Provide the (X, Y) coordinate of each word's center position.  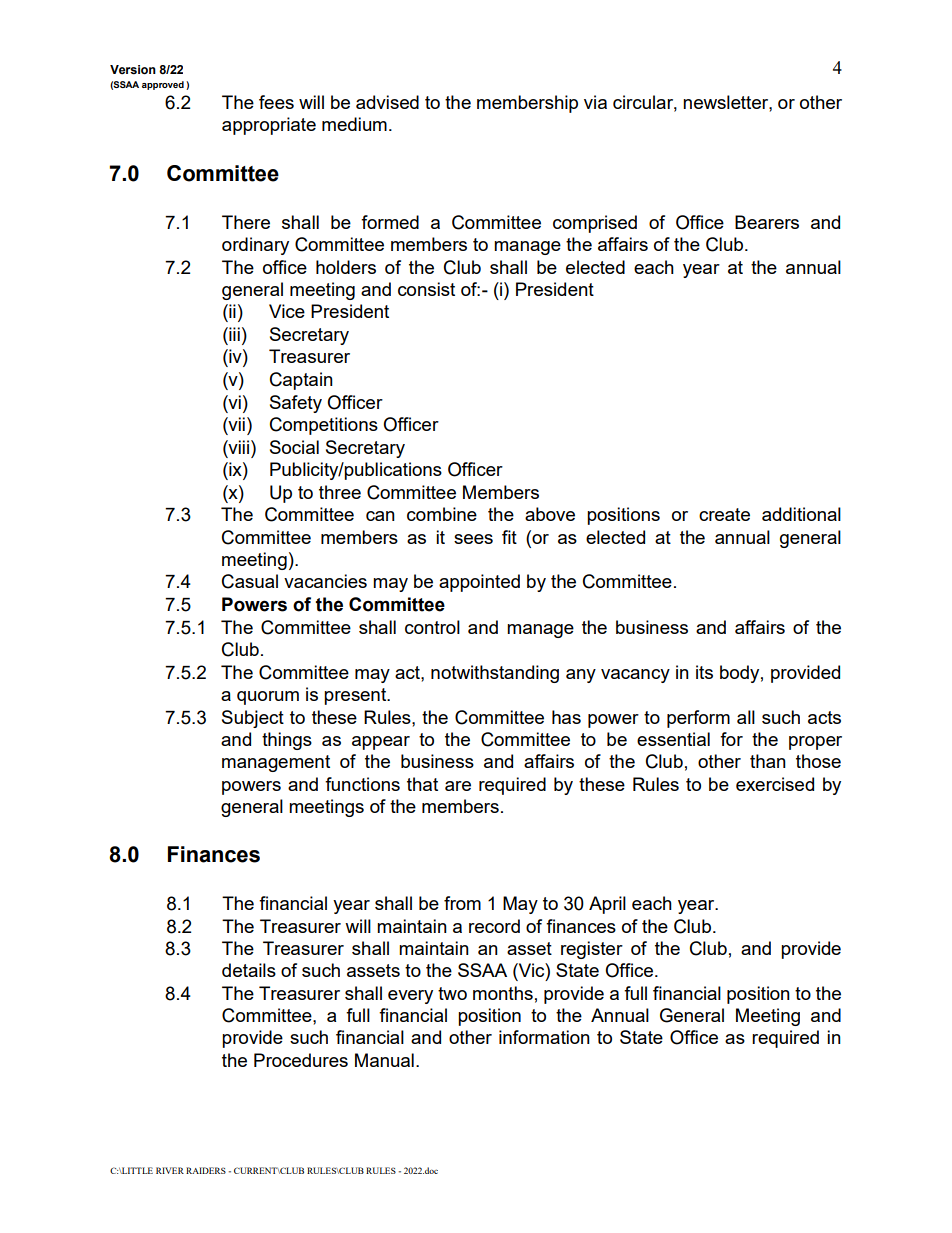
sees (473, 539)
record (494, 926)
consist (426, 289)
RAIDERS (206, 1170)
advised (387, 102)
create (724, 514)
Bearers (767, 222)
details (249, 970)
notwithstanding (495, 674)
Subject (253, 719)
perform (698, 719)
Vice (287, 311)
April (607, 905)
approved (163, 85)
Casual (250, 581)
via (595, 102)
